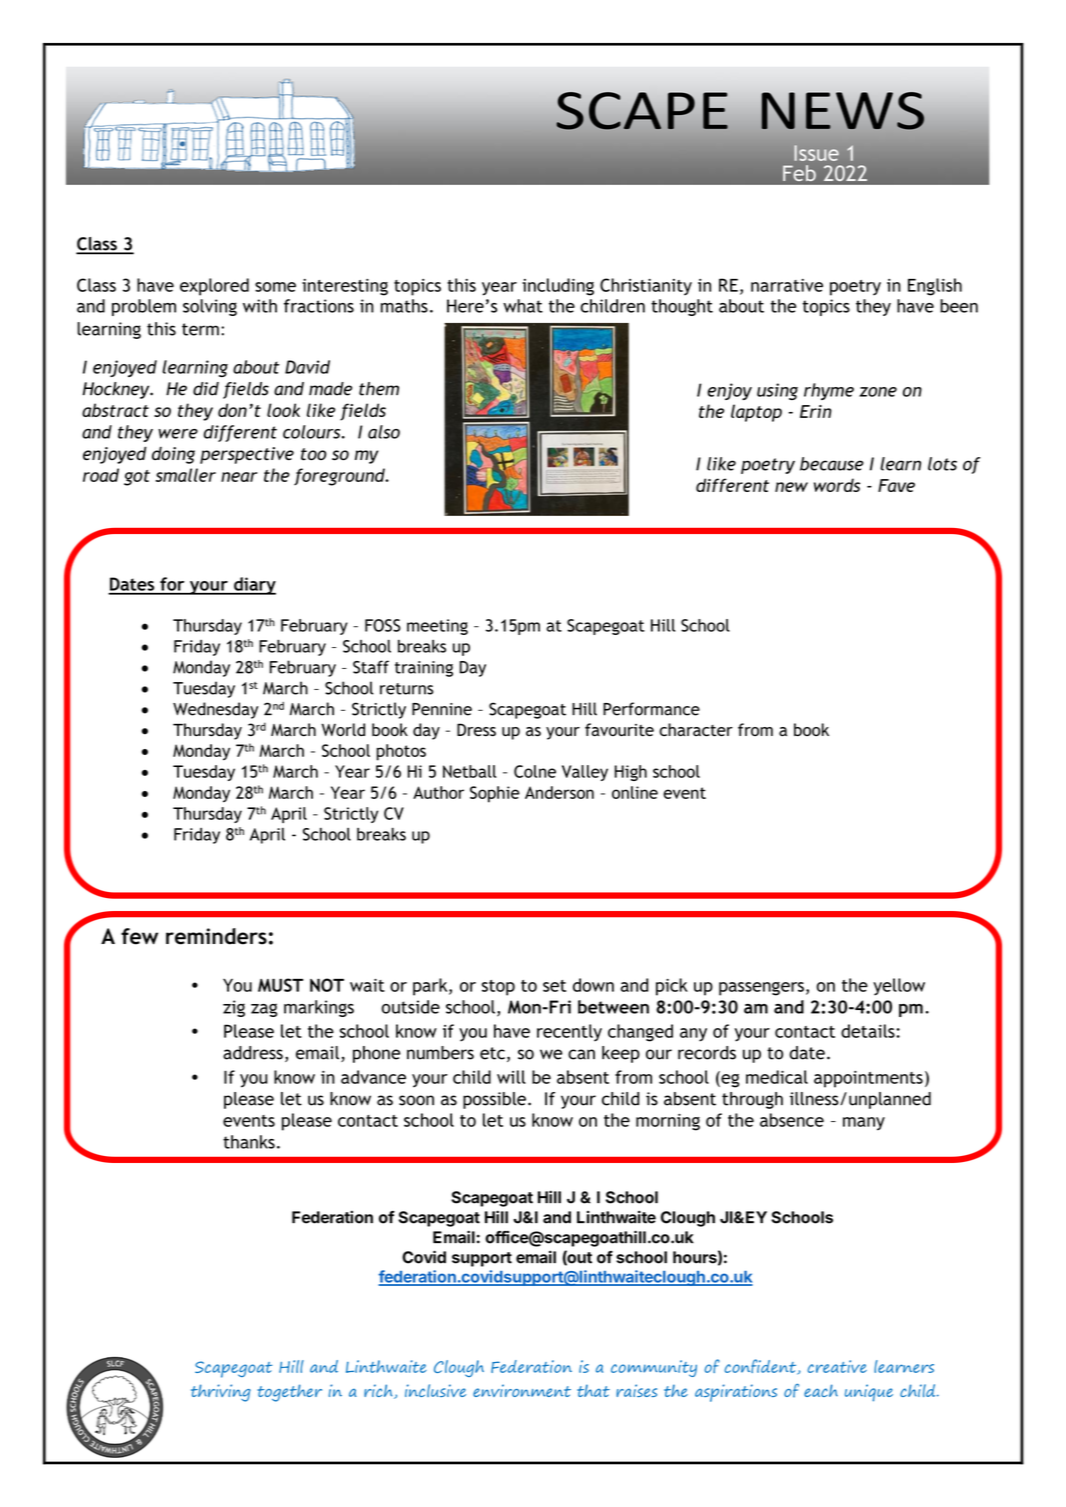  I want to click on Issue, so click(816, 153).
